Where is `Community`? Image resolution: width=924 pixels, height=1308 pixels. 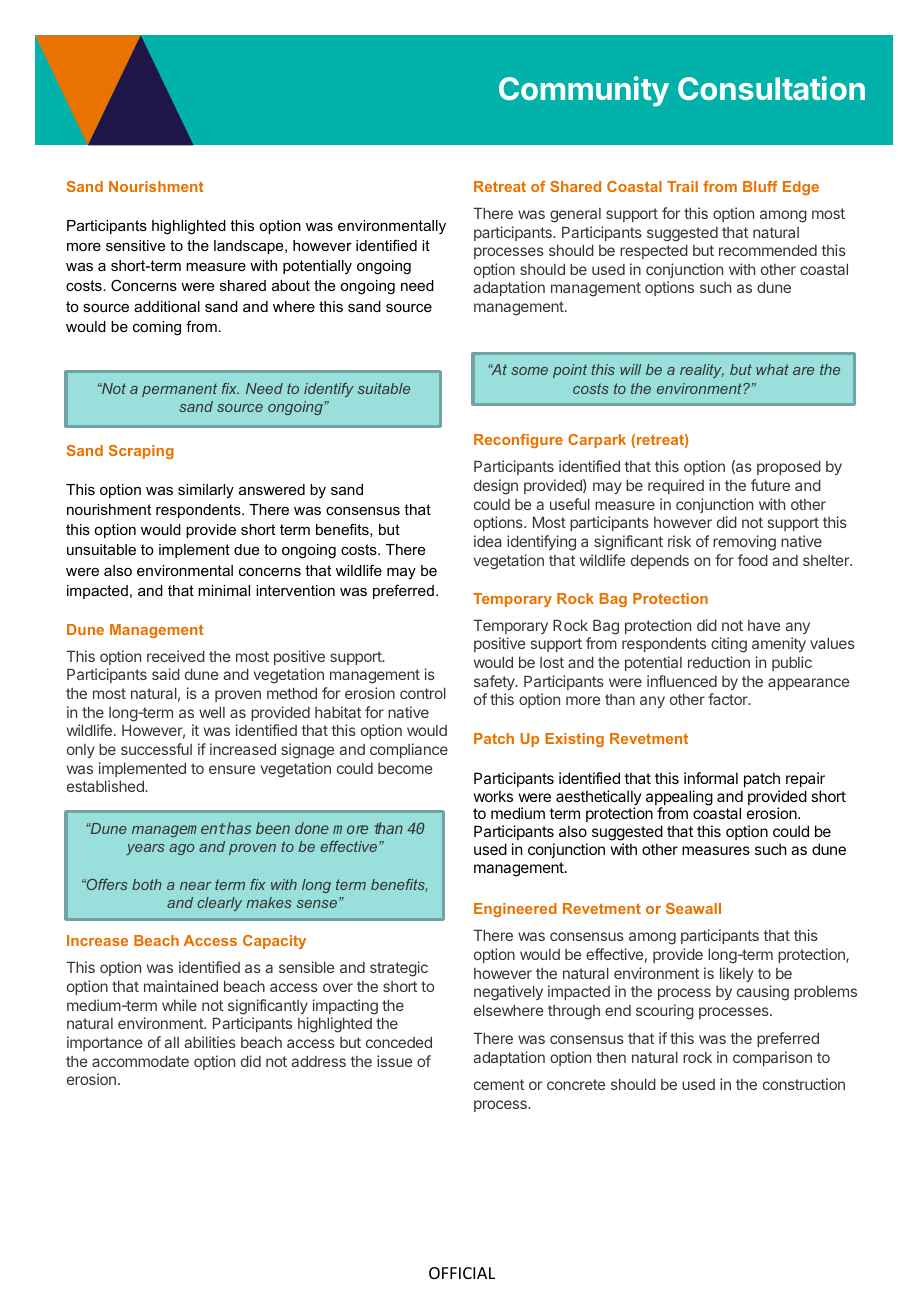 Community is located at coordinates (584, 91).
